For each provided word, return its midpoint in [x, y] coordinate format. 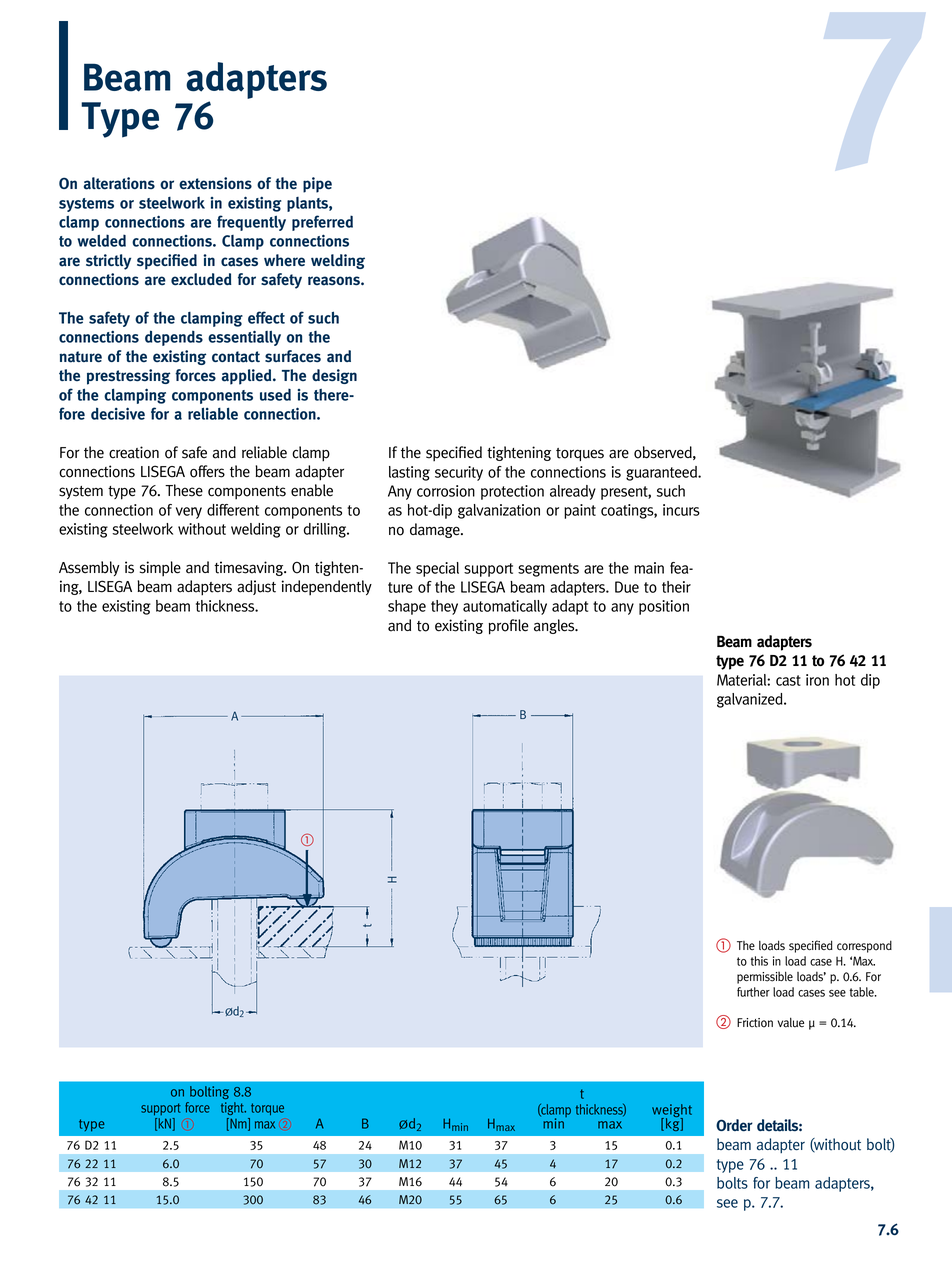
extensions [215, 183]
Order [734, 1125]
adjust [256, 587]
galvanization [499, 511]
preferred [322, 223]
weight [672, 1112]
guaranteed [662, 473]
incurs [681, 510]
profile [509, 627]
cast [788, 680]
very [189, 513]
